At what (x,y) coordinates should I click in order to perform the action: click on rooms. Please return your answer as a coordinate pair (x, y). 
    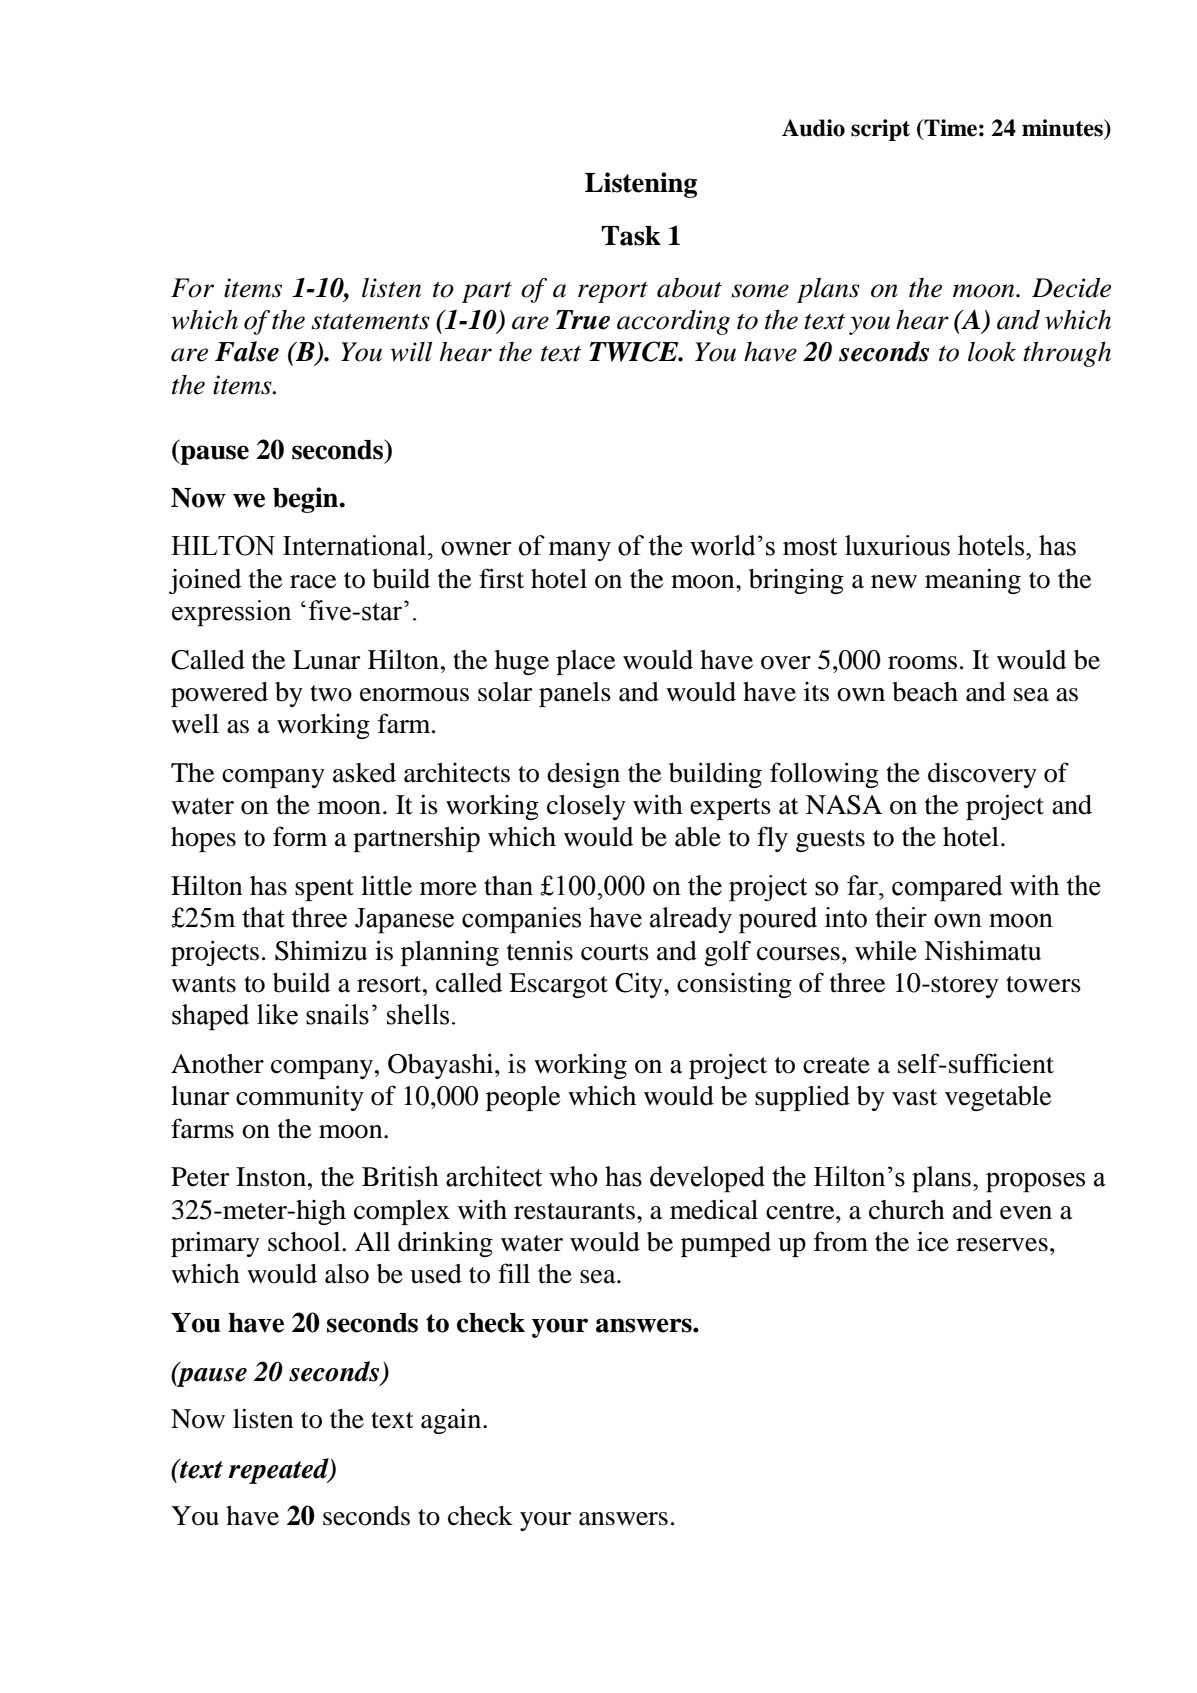
    Looking at the image, I should click on (922, 663).
